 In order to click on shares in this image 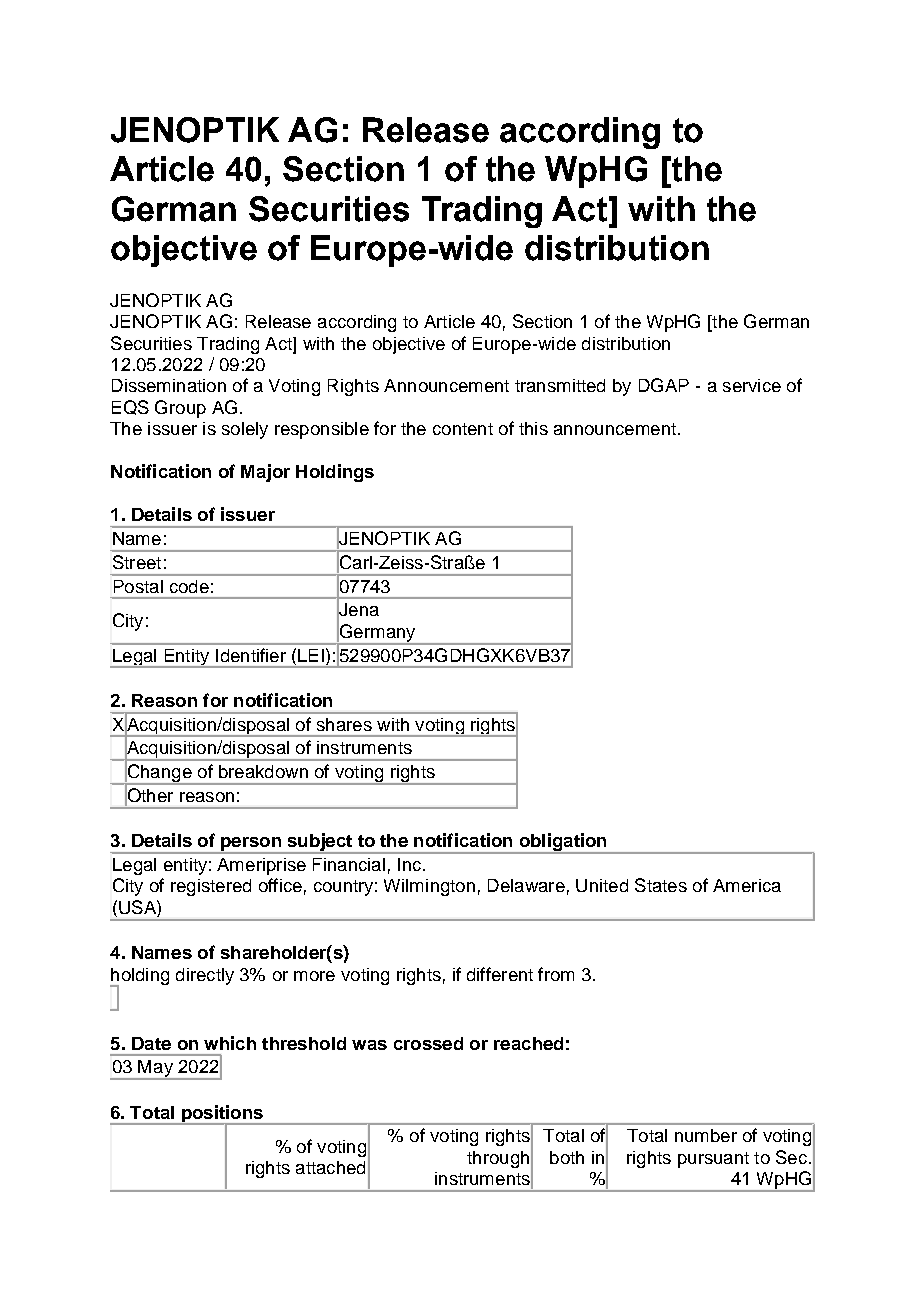, I will do `click(344, 724)`.
